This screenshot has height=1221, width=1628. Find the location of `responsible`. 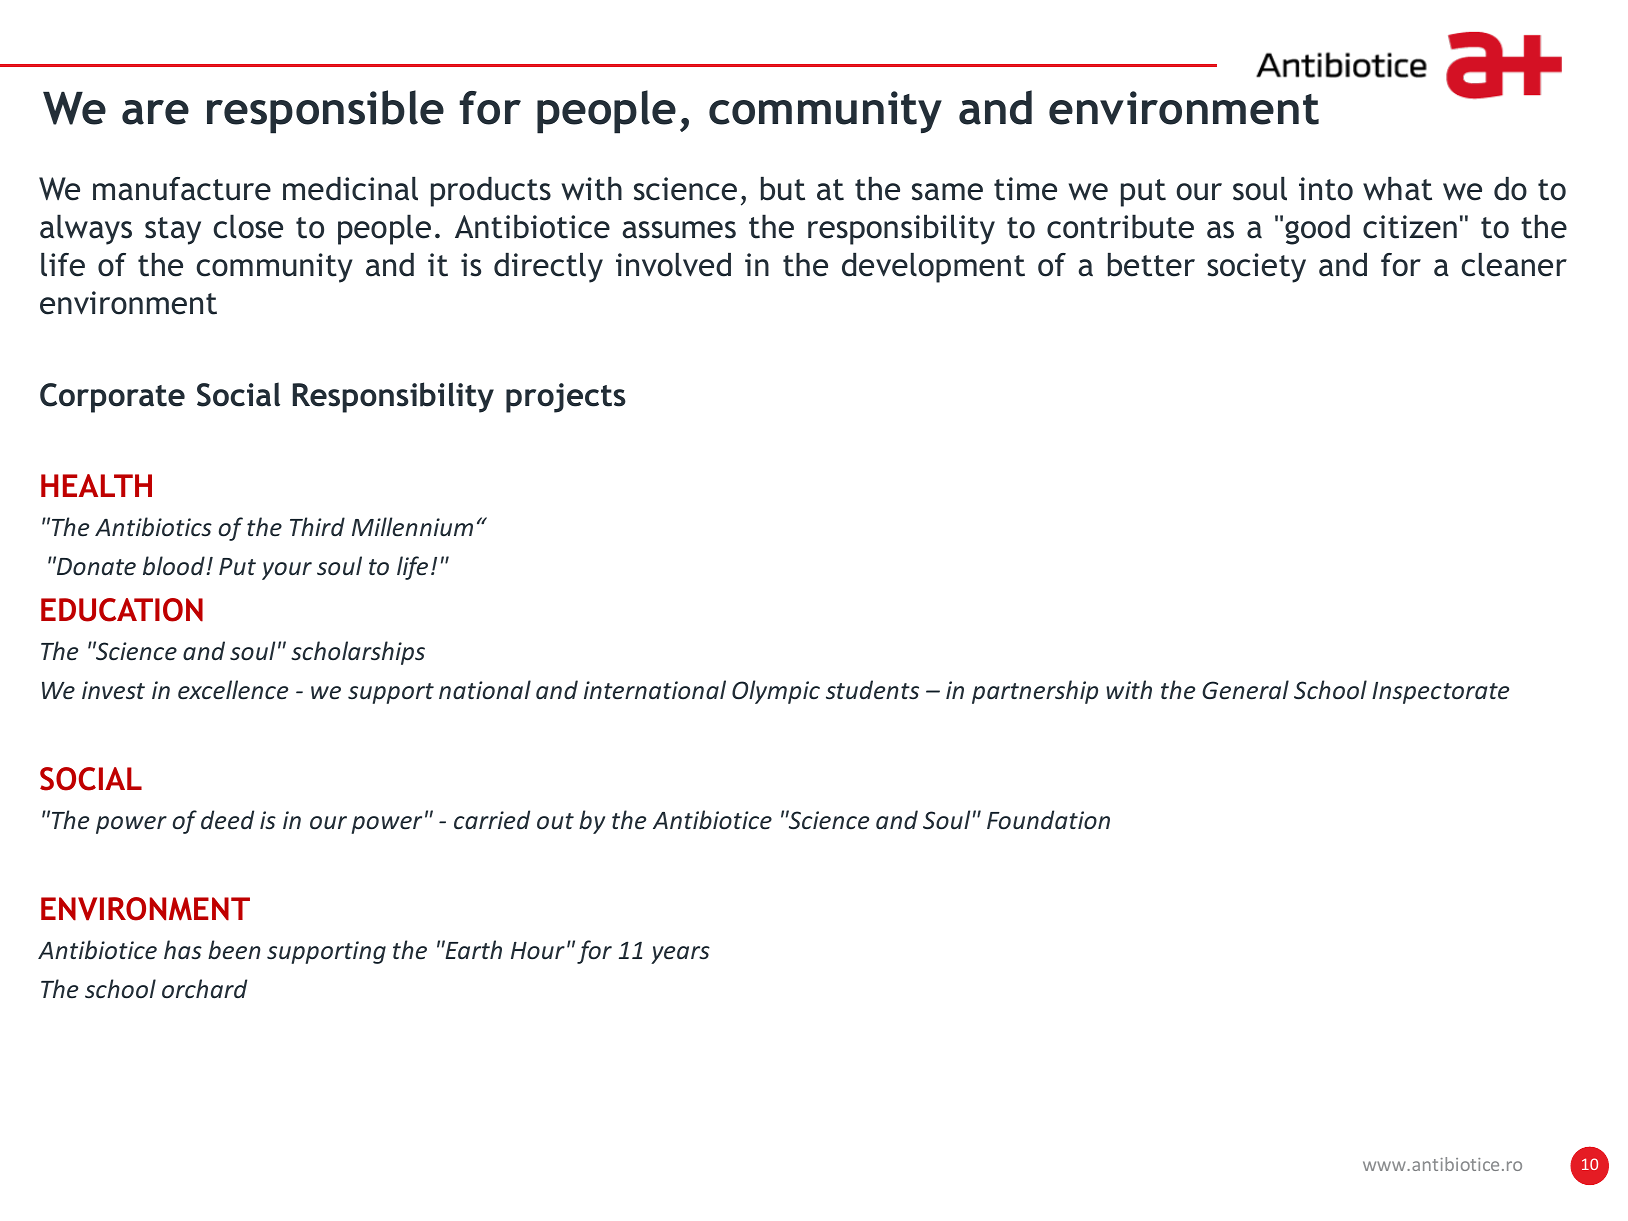

responsible is located at coordinates (325, 112).
